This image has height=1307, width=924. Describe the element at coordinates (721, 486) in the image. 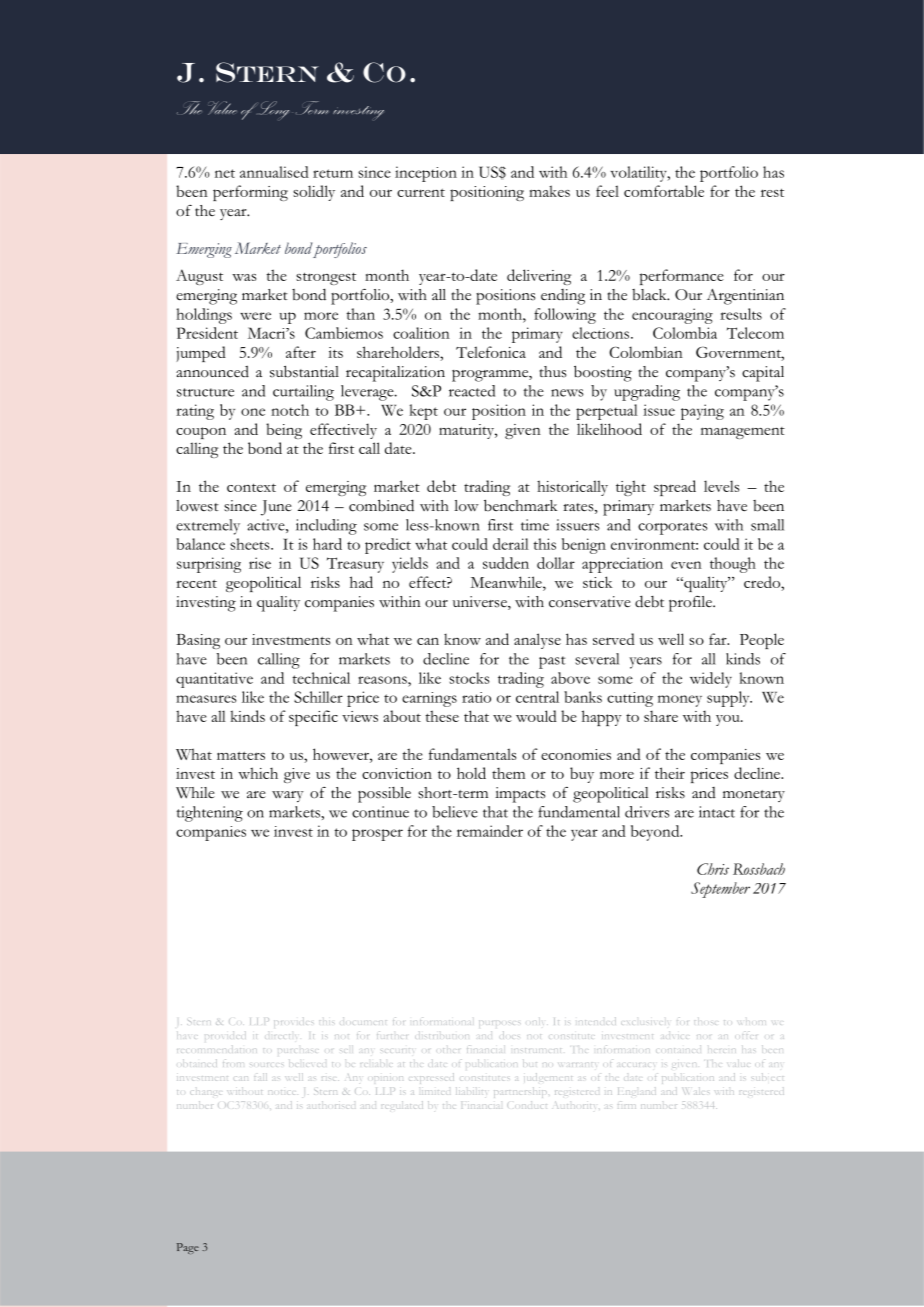

I see `levels` at that location.
